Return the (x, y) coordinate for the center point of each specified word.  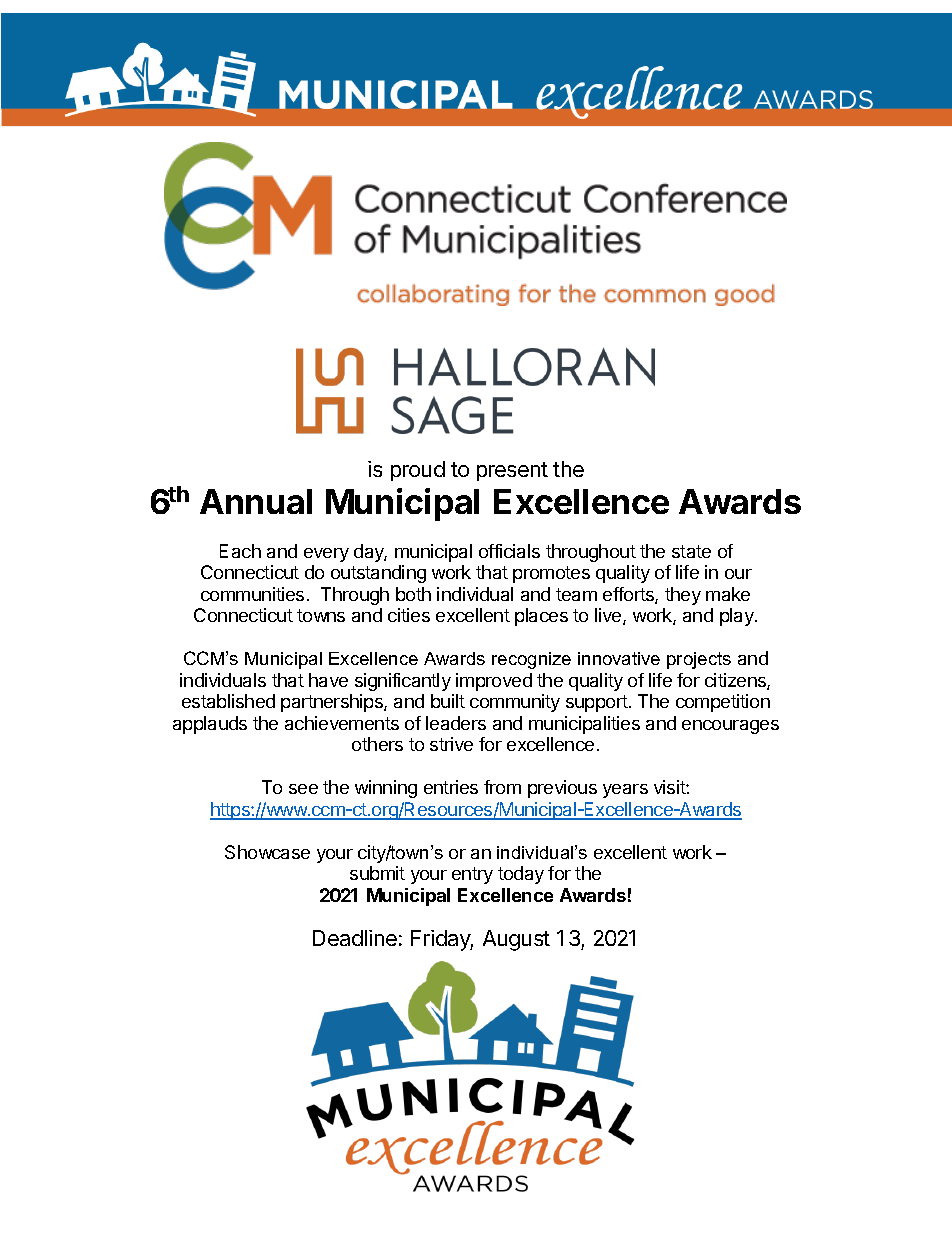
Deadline (355, 938)
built (448, 701)
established (228, 701)
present (512, 471)
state (691, 551)
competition (723, 703)
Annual (256, 501)
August (516, 940)
